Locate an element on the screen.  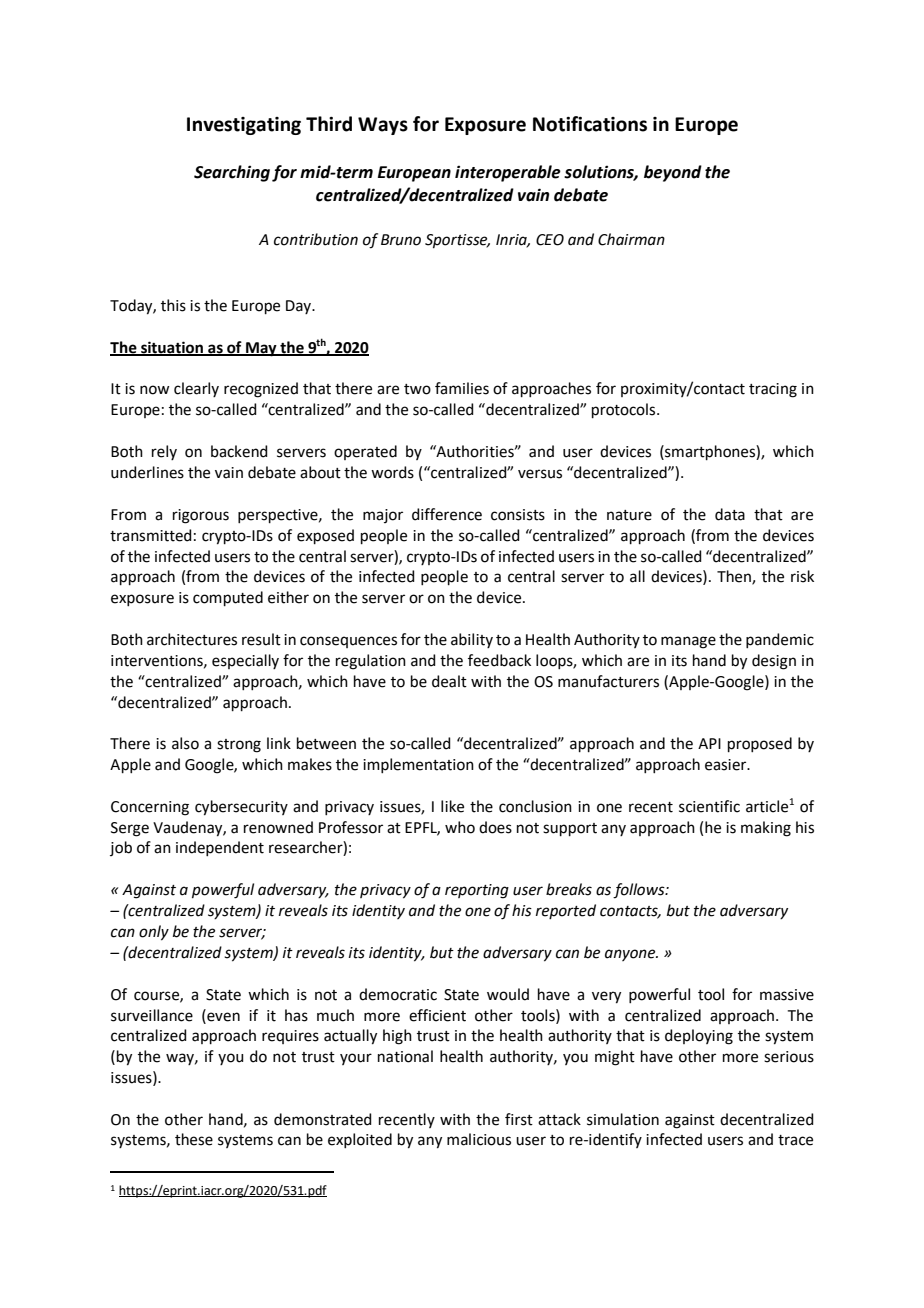
computed is located at coordinates (228, 598).
